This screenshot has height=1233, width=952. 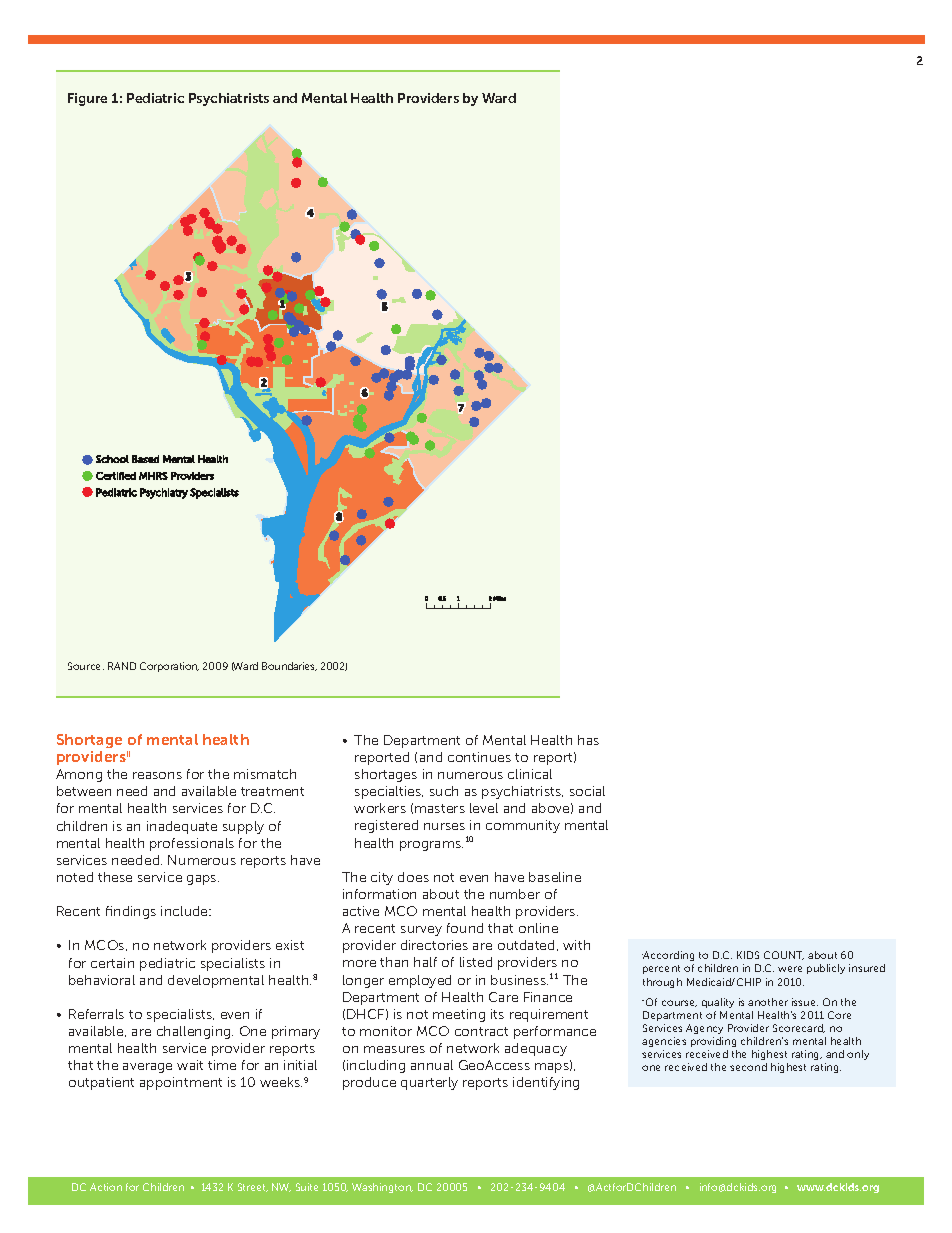 I want to click on RAND, so click(x=122, y=666).
